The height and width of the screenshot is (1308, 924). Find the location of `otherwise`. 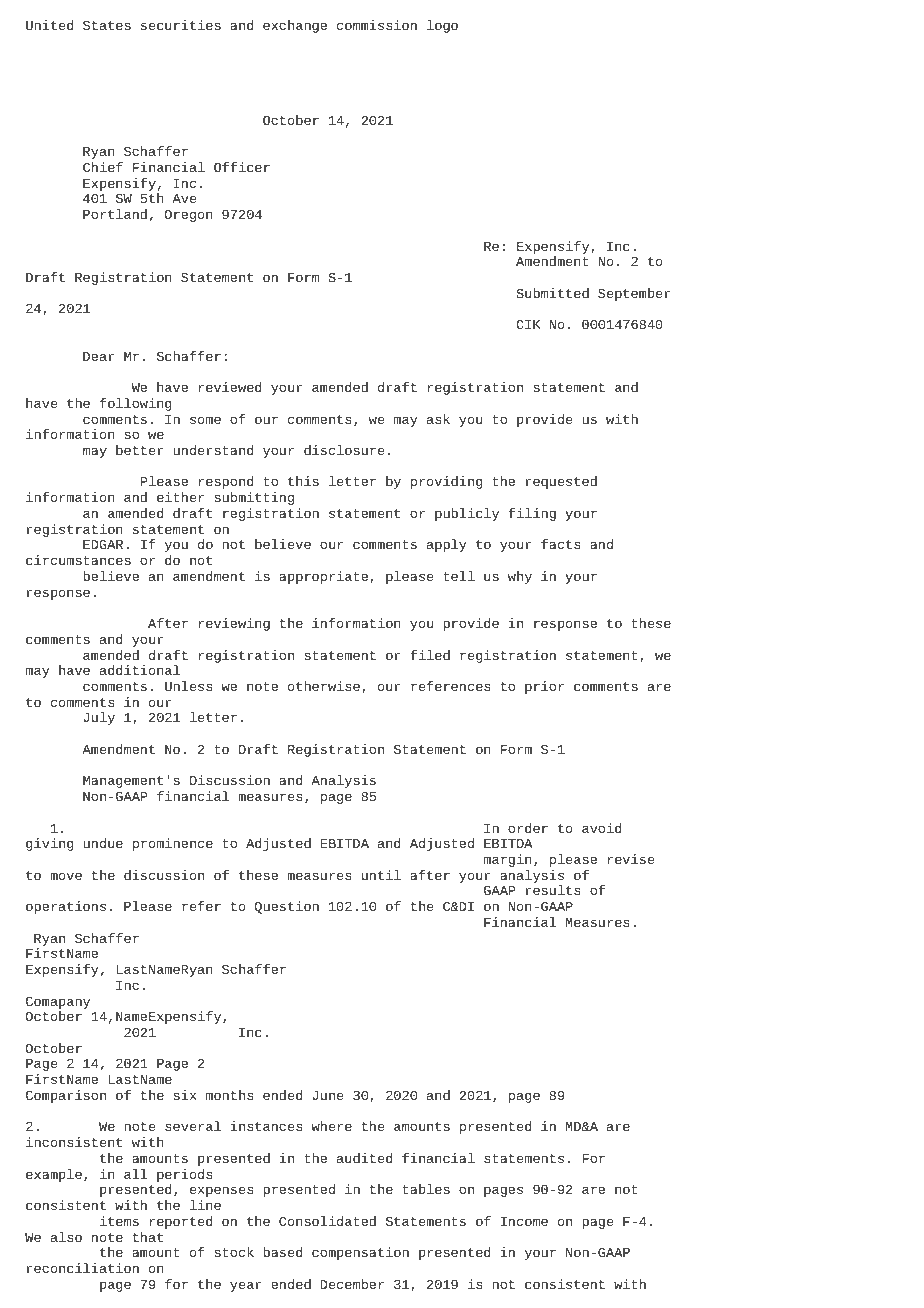

otherwise is located at coordinates (324, 686).
